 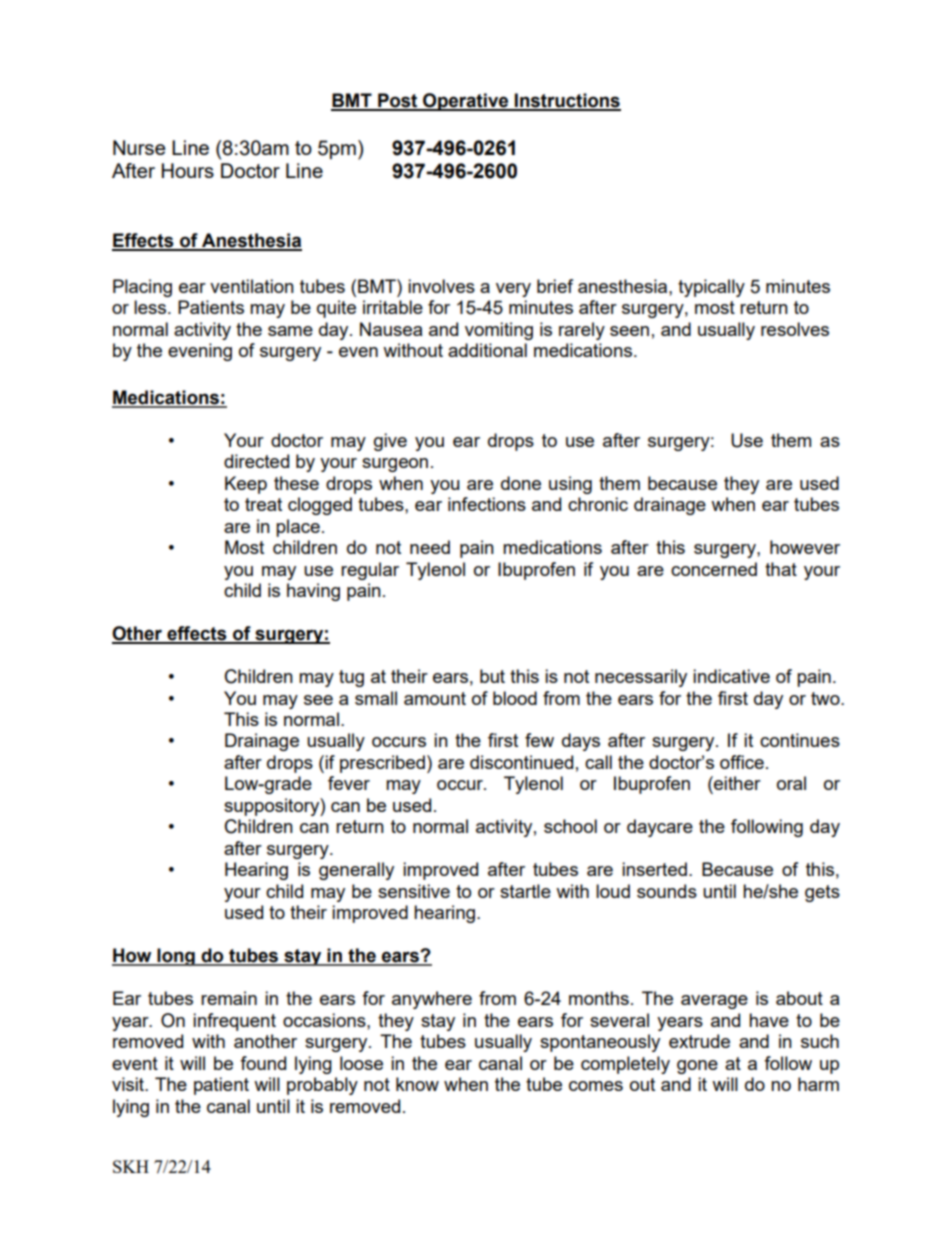 What do you see at coordinates (567, 101) in the screenshot?
I see `Instructions` at bounding box center [567, 101].
